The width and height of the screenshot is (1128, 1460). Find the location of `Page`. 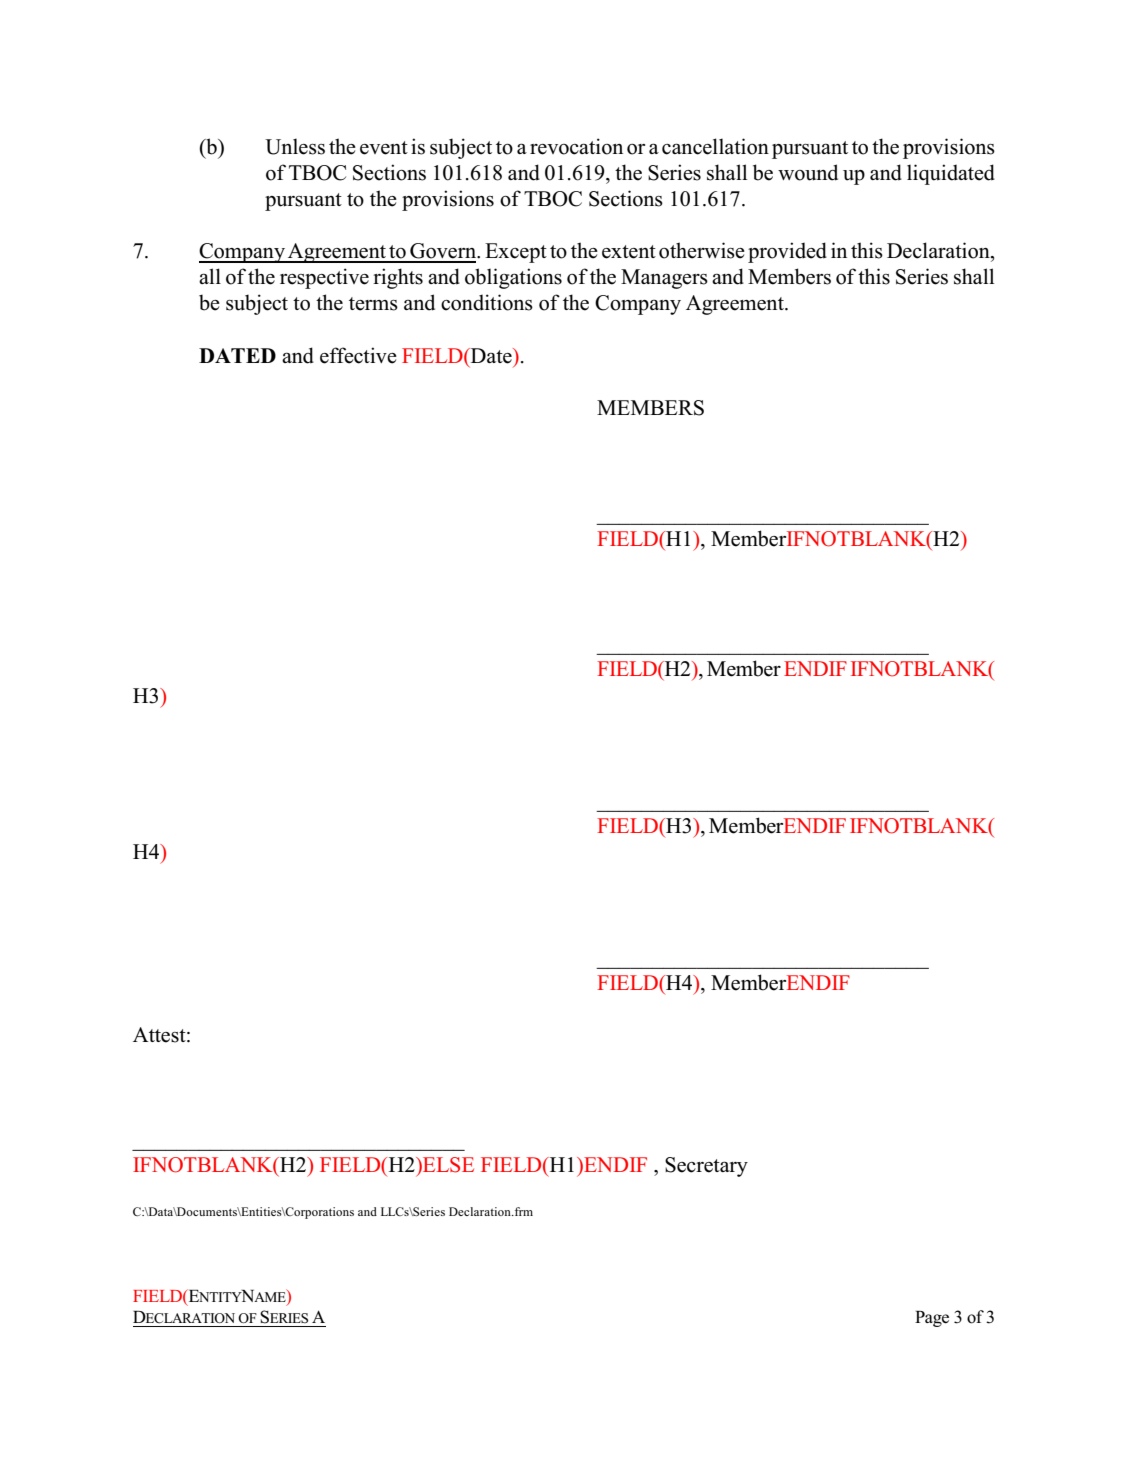

Page is located at coordinates (932, 1319).
